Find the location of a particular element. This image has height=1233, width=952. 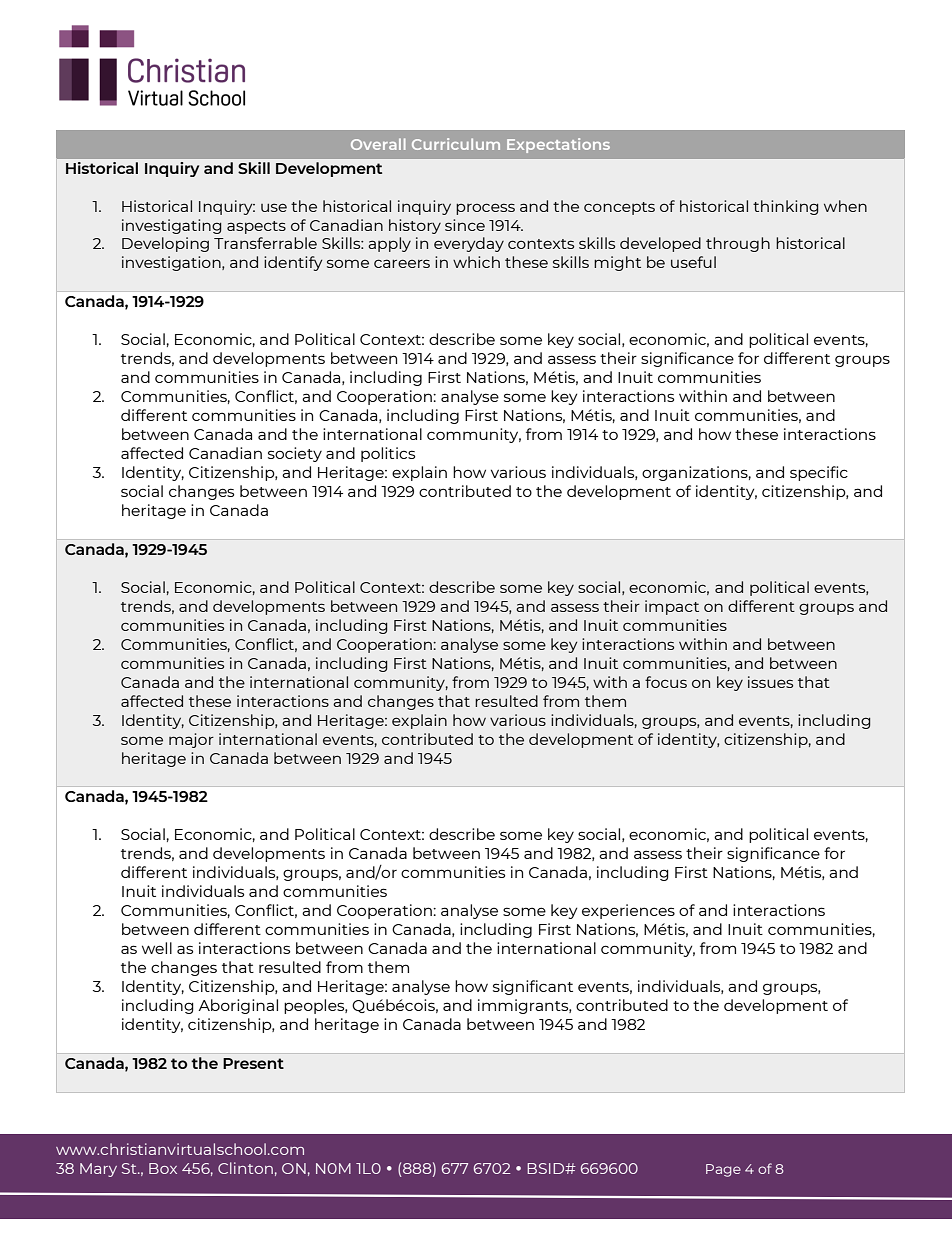

Box is located at coordinates (163, 1168).
